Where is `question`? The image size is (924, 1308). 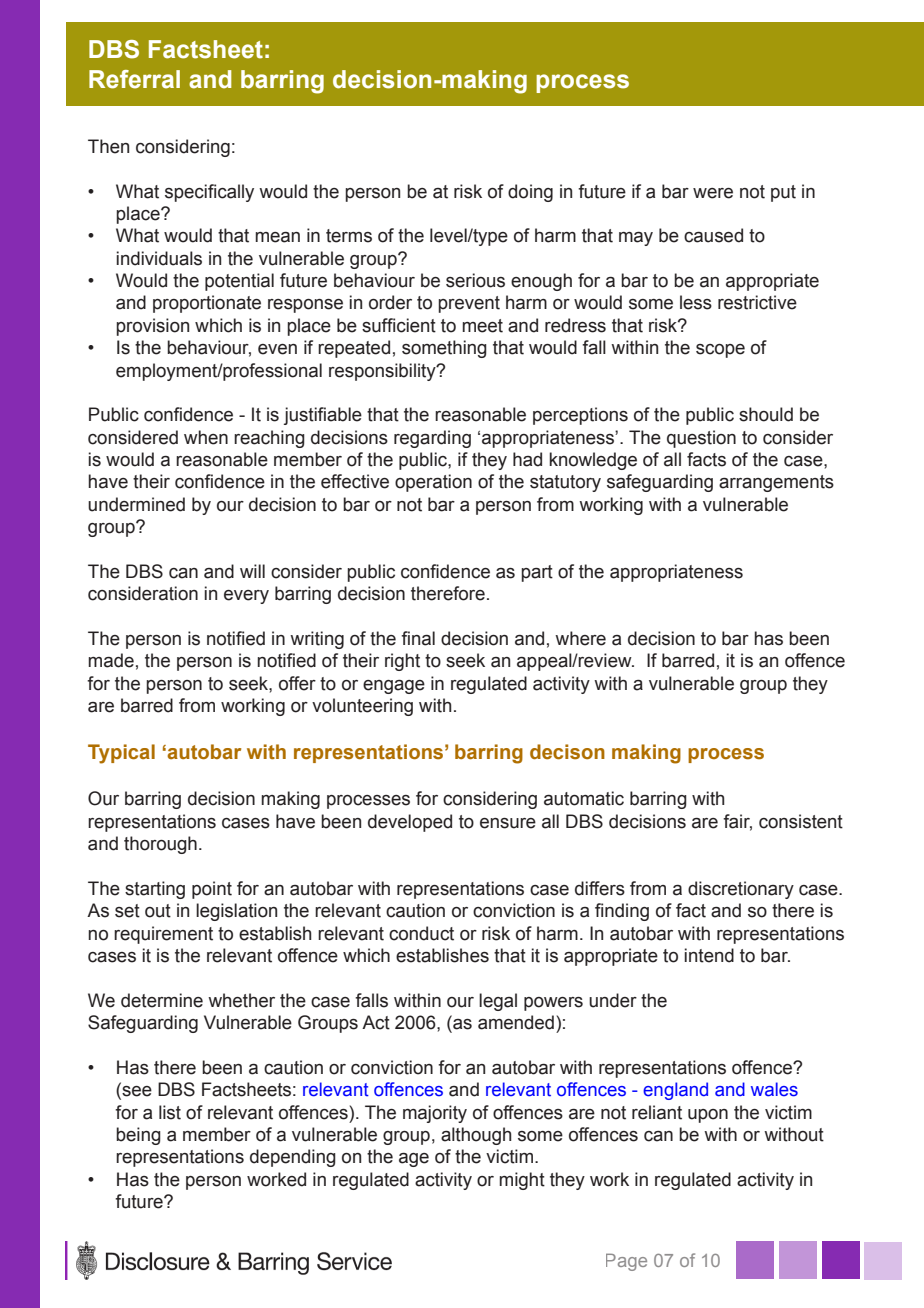
question is located at coordinates (701, 439).
